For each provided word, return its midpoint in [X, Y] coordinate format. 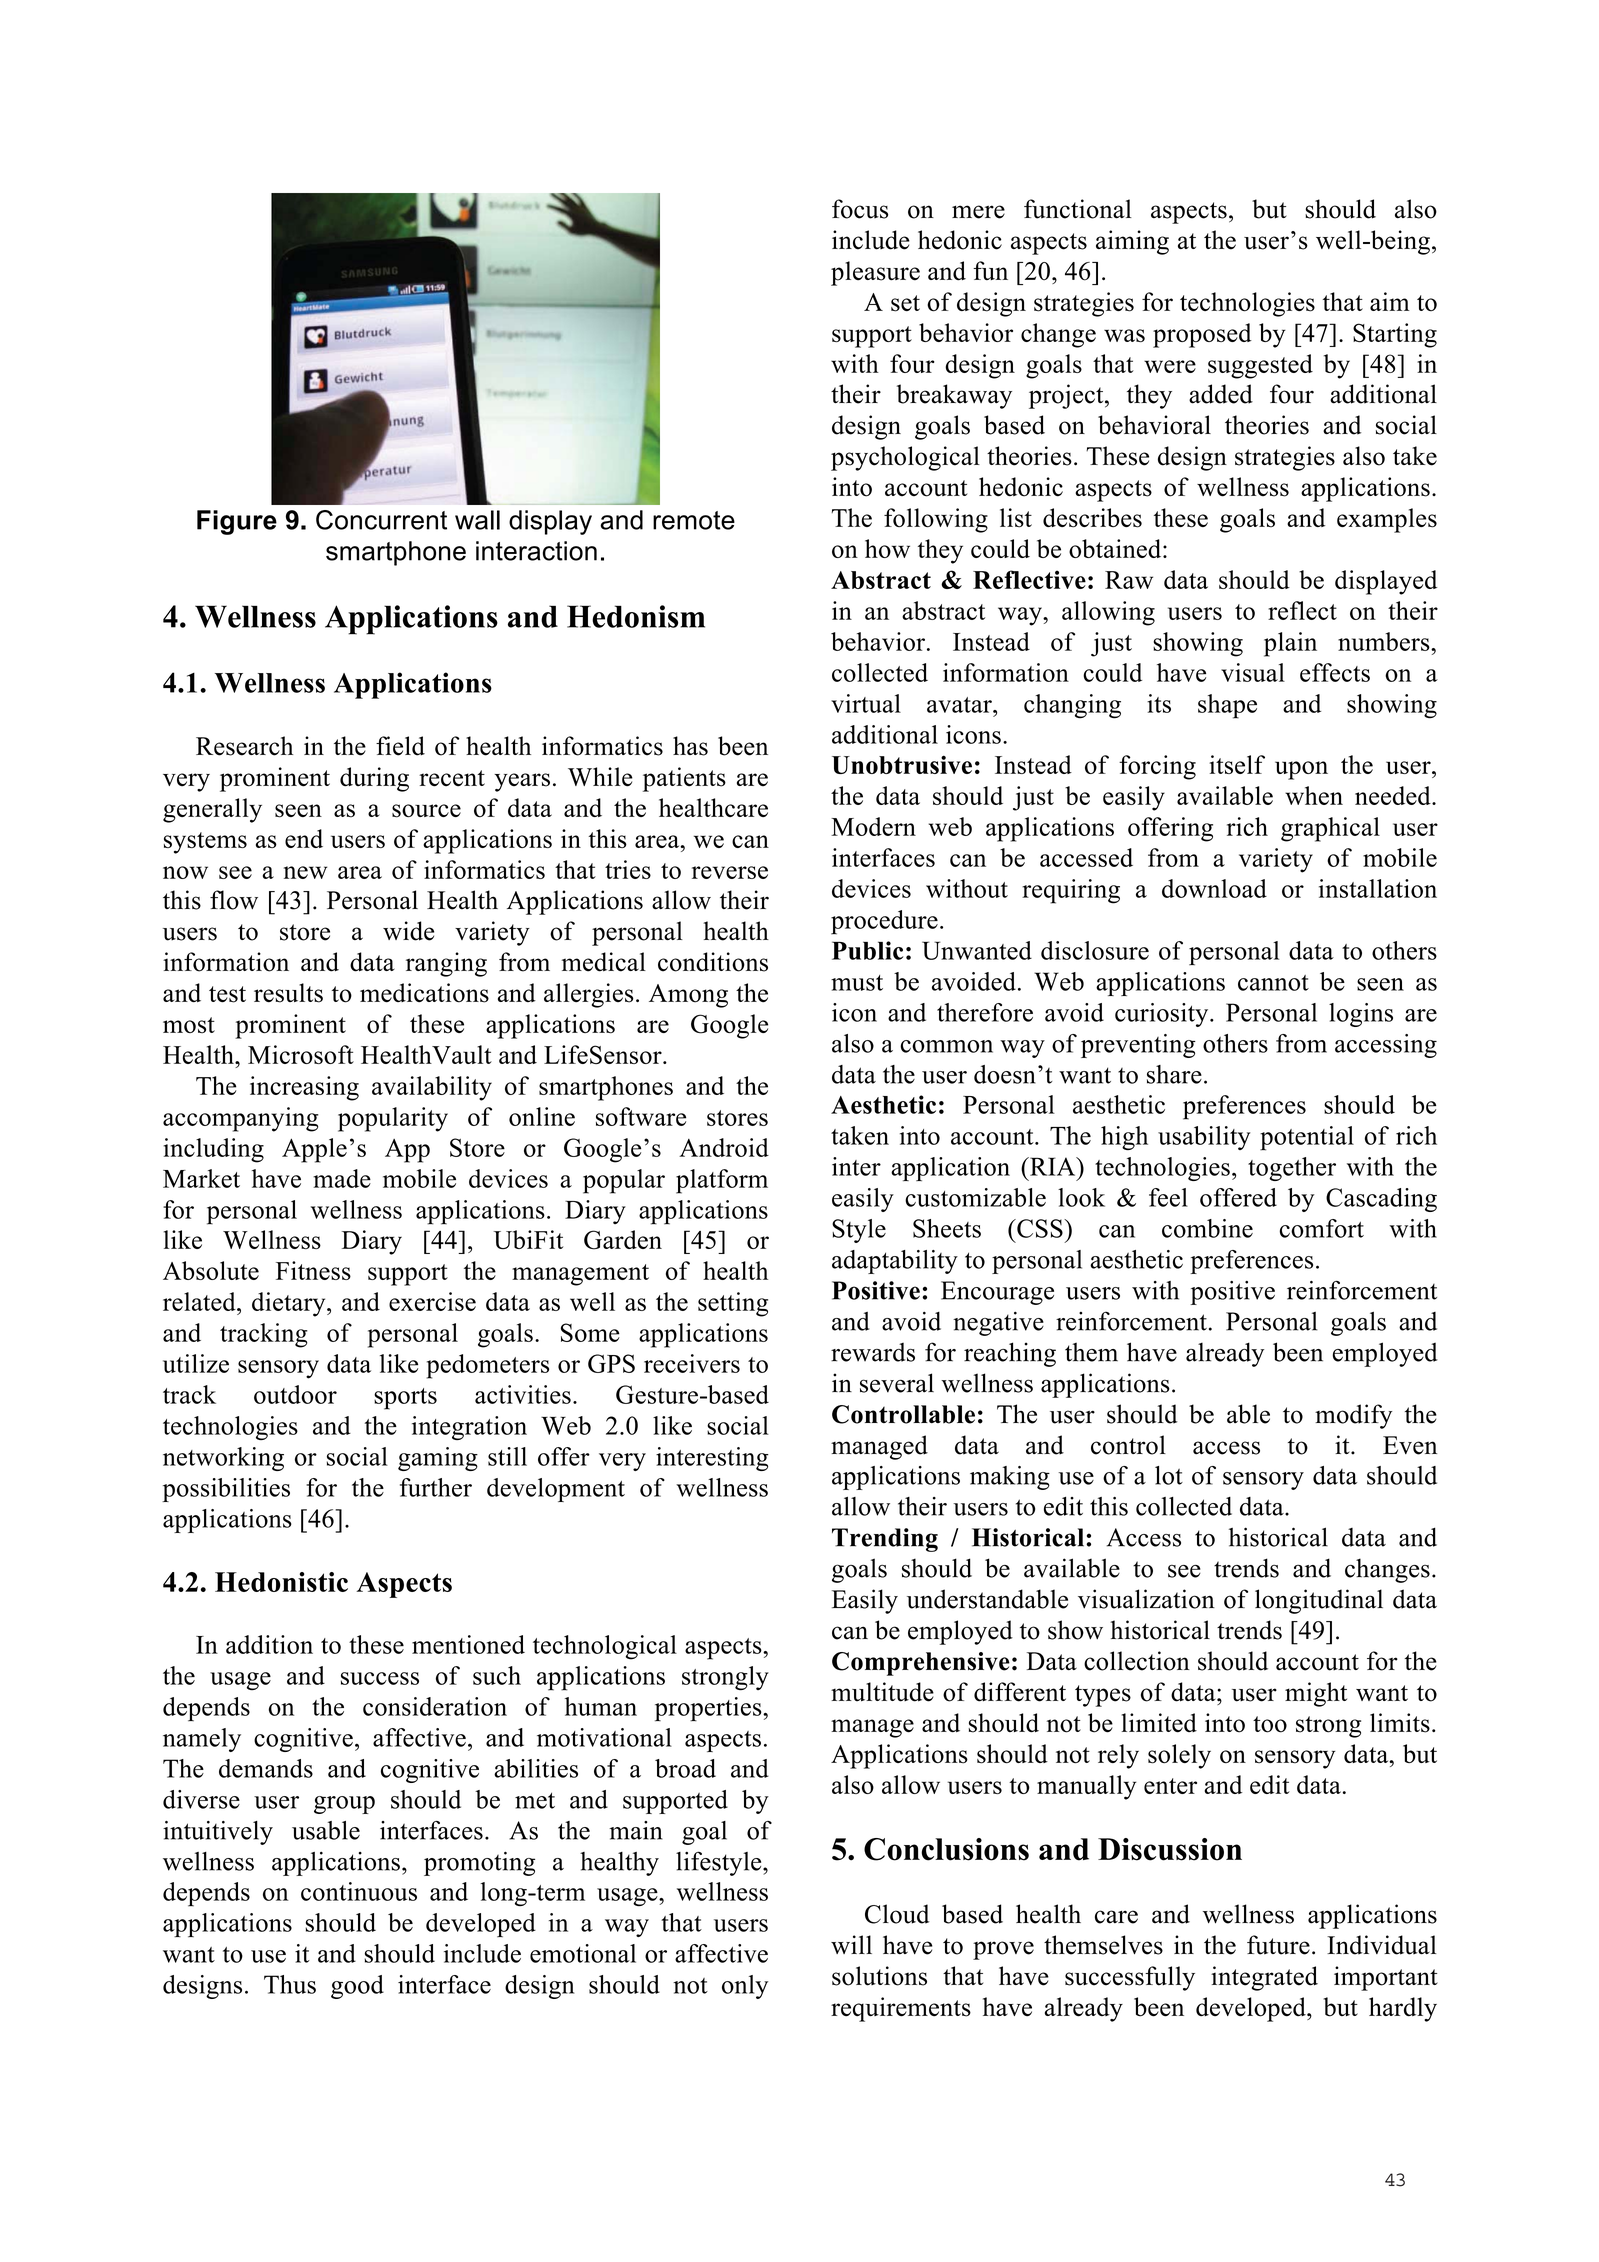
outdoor [295, 1394]
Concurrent [381, 520]
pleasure [875, 273]
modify [1353, 1416]
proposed [1202, 335]
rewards [873, 1352]
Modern [873, 826]
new [305, 872]
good [357, 1987]
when [1314, 795]
